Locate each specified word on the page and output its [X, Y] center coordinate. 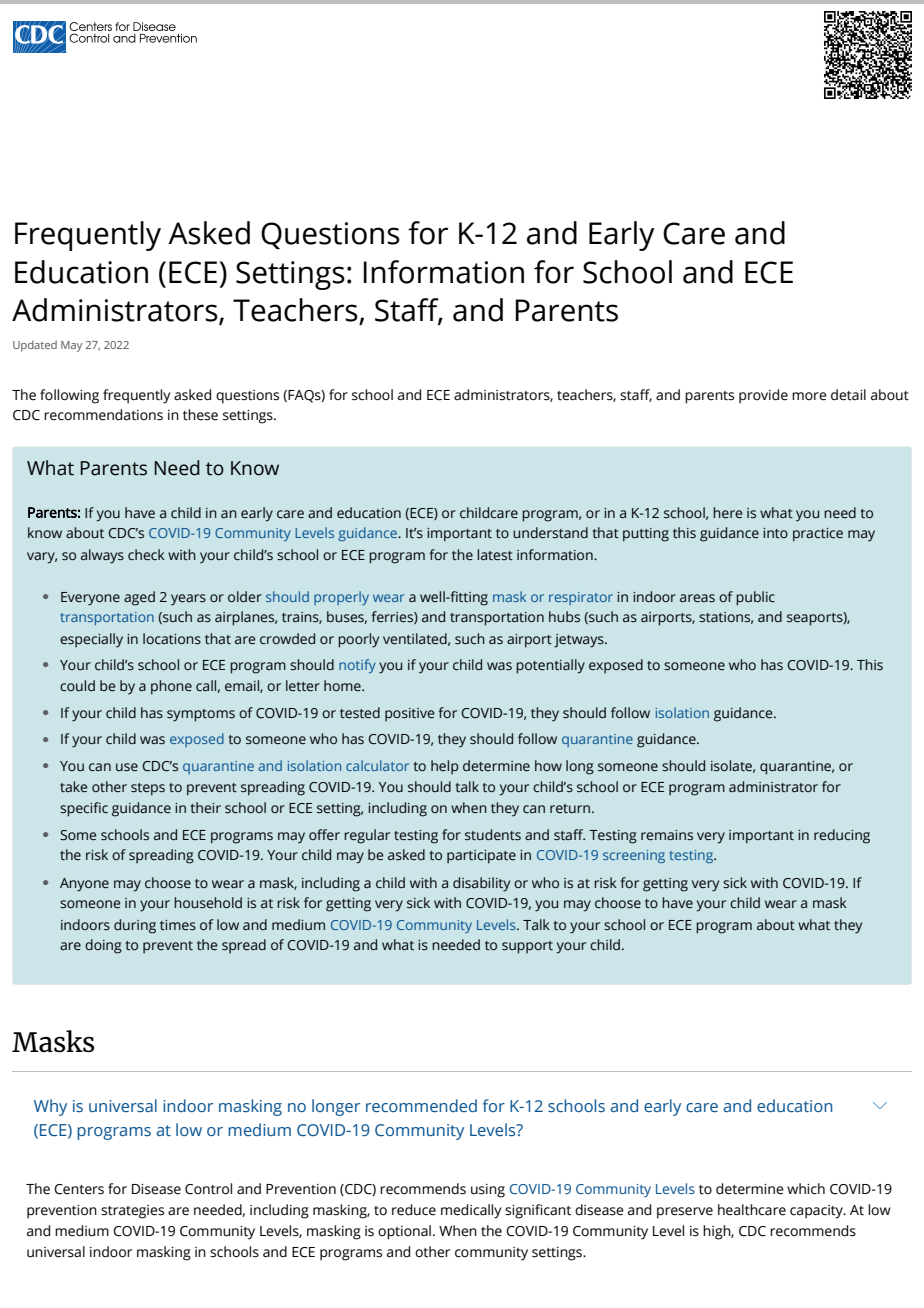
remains [667, 835]
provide [763, 396]
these [200, 415]
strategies [132, 1212]
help [445, 767]
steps [148, 789]
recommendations [103, 415]
